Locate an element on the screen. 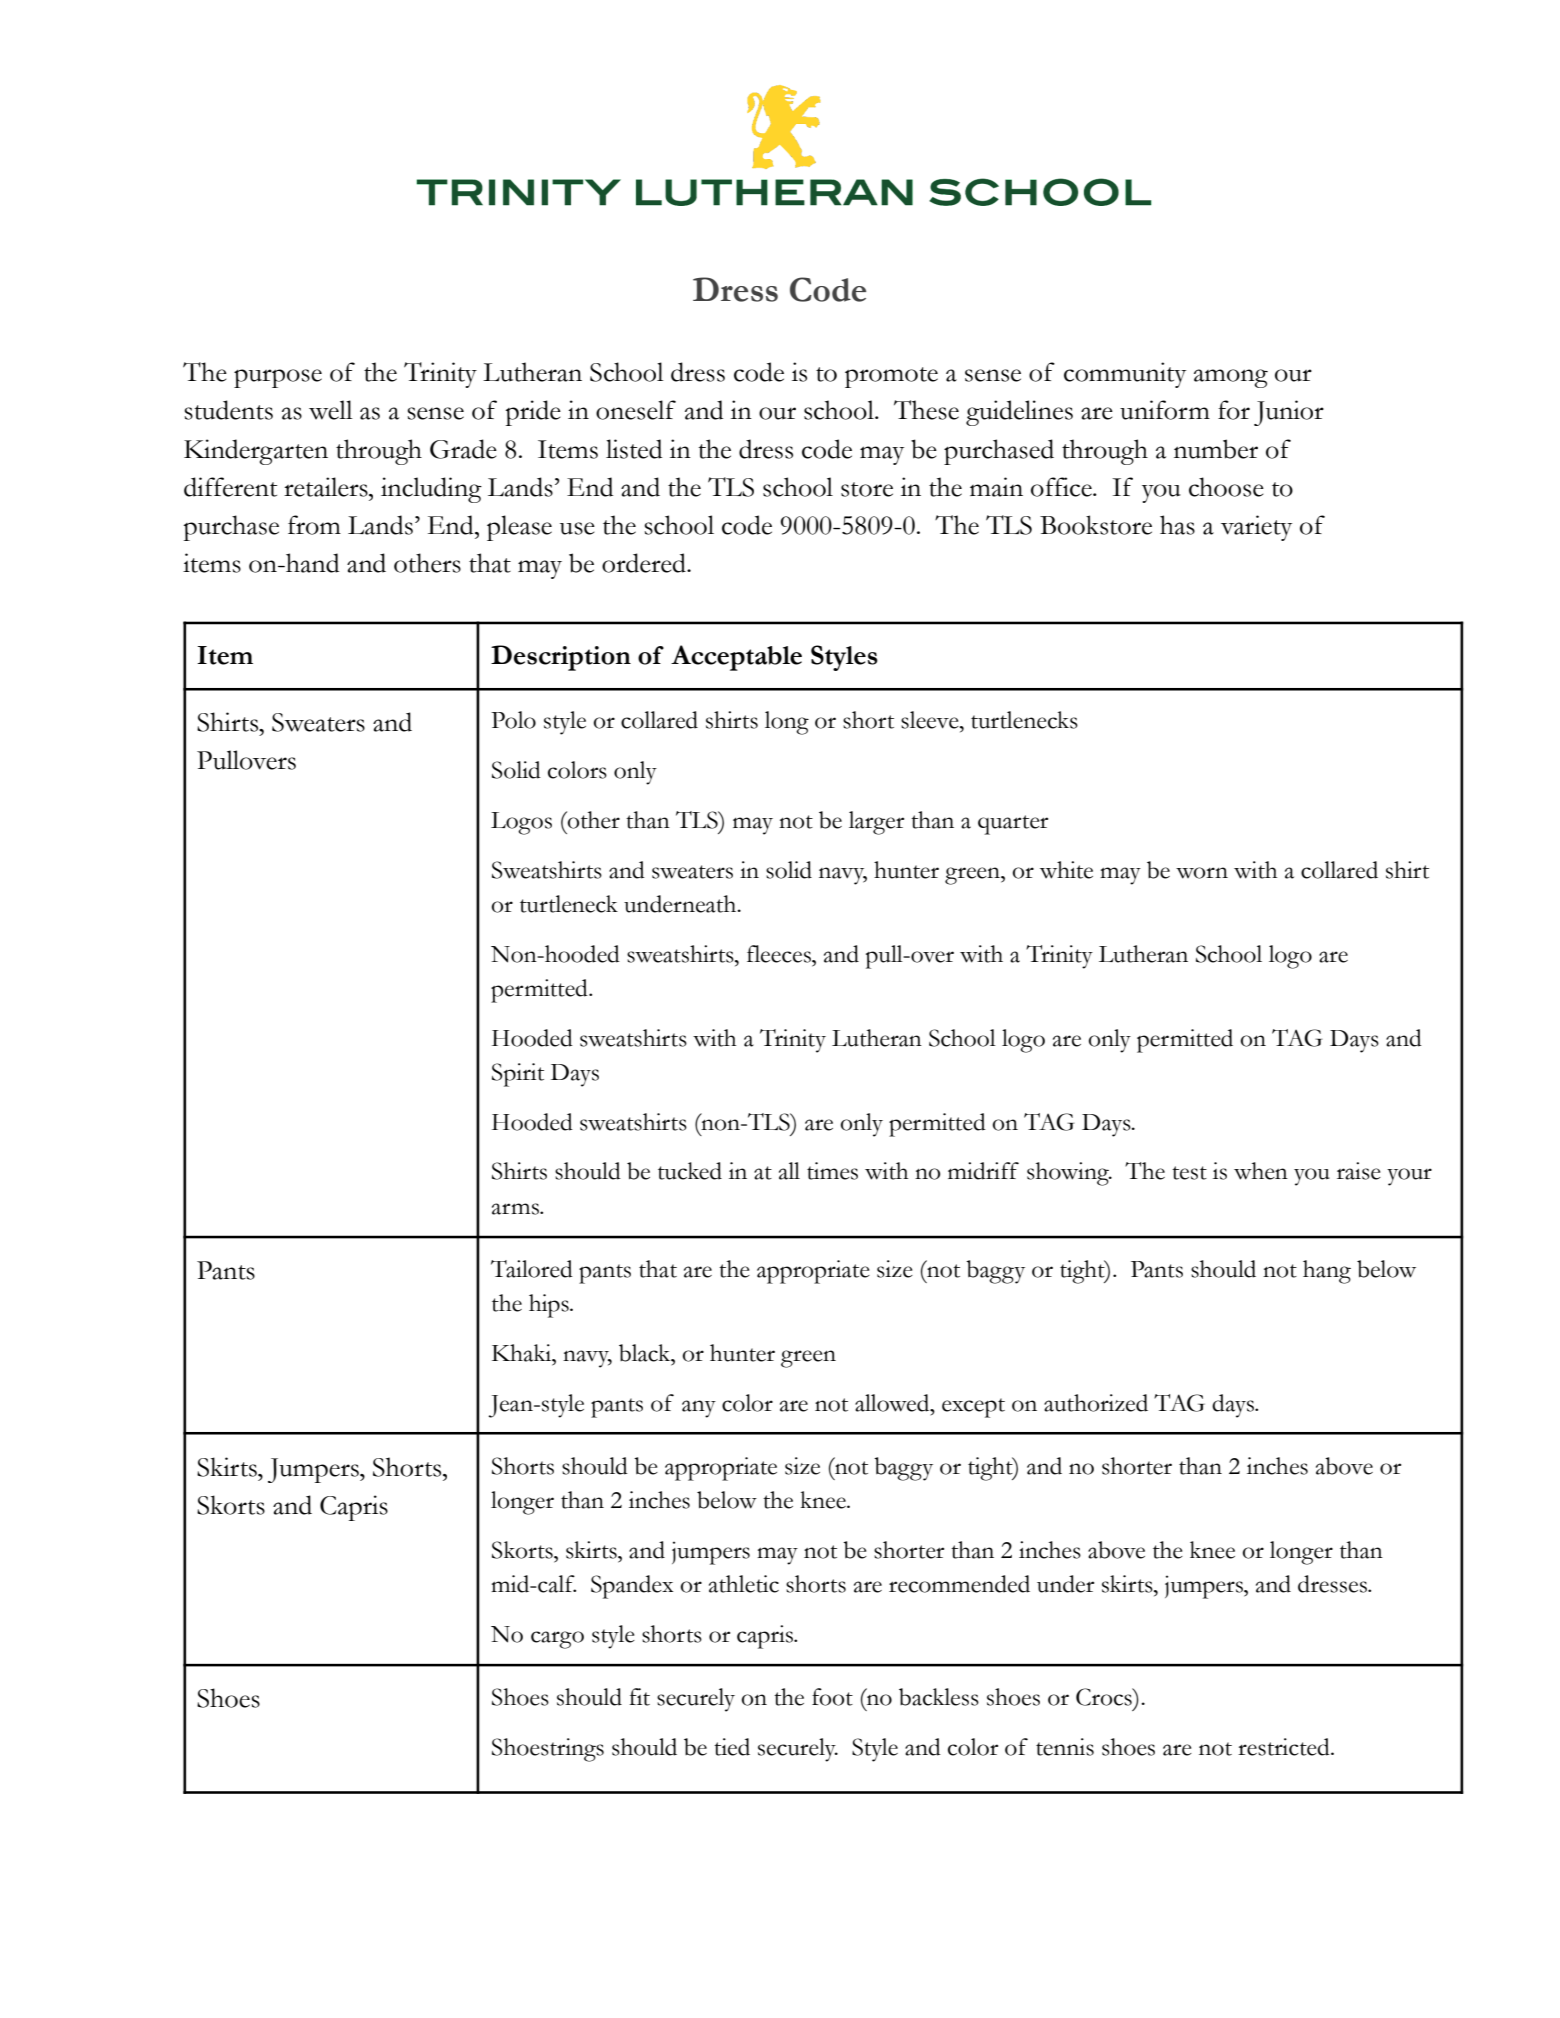 The width and height of the screenshot is (1560, 2018). cargo is located at coordinates (557, 1640).
